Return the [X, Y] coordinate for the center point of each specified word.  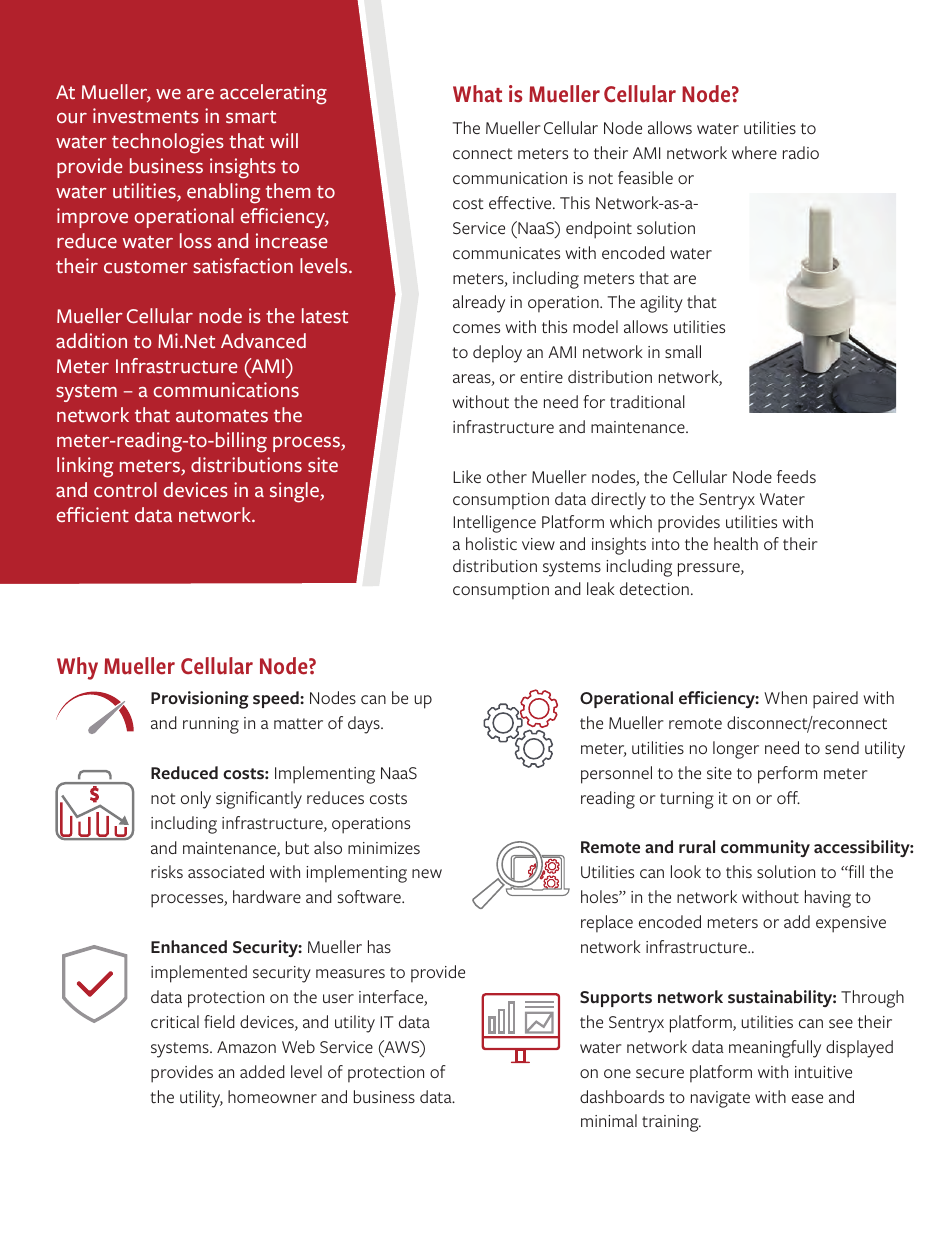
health [736, 543]
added [262, 1071]
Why [77, 668]
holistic [491, 544]
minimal [609, 1120]
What [477, 94]
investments [146, 116]
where [754, 152]
